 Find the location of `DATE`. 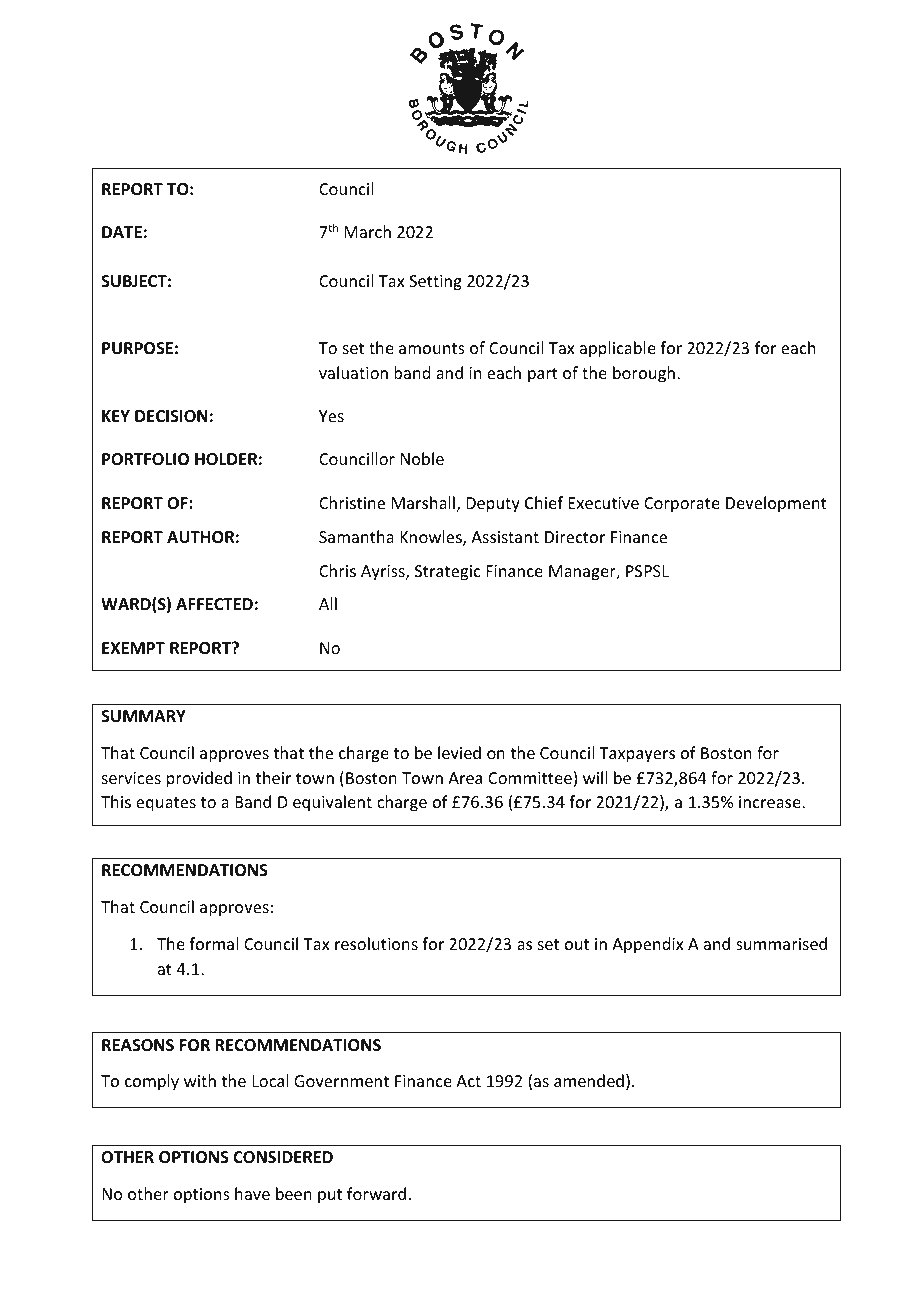

DATE is located at coordinates (122, 232).
